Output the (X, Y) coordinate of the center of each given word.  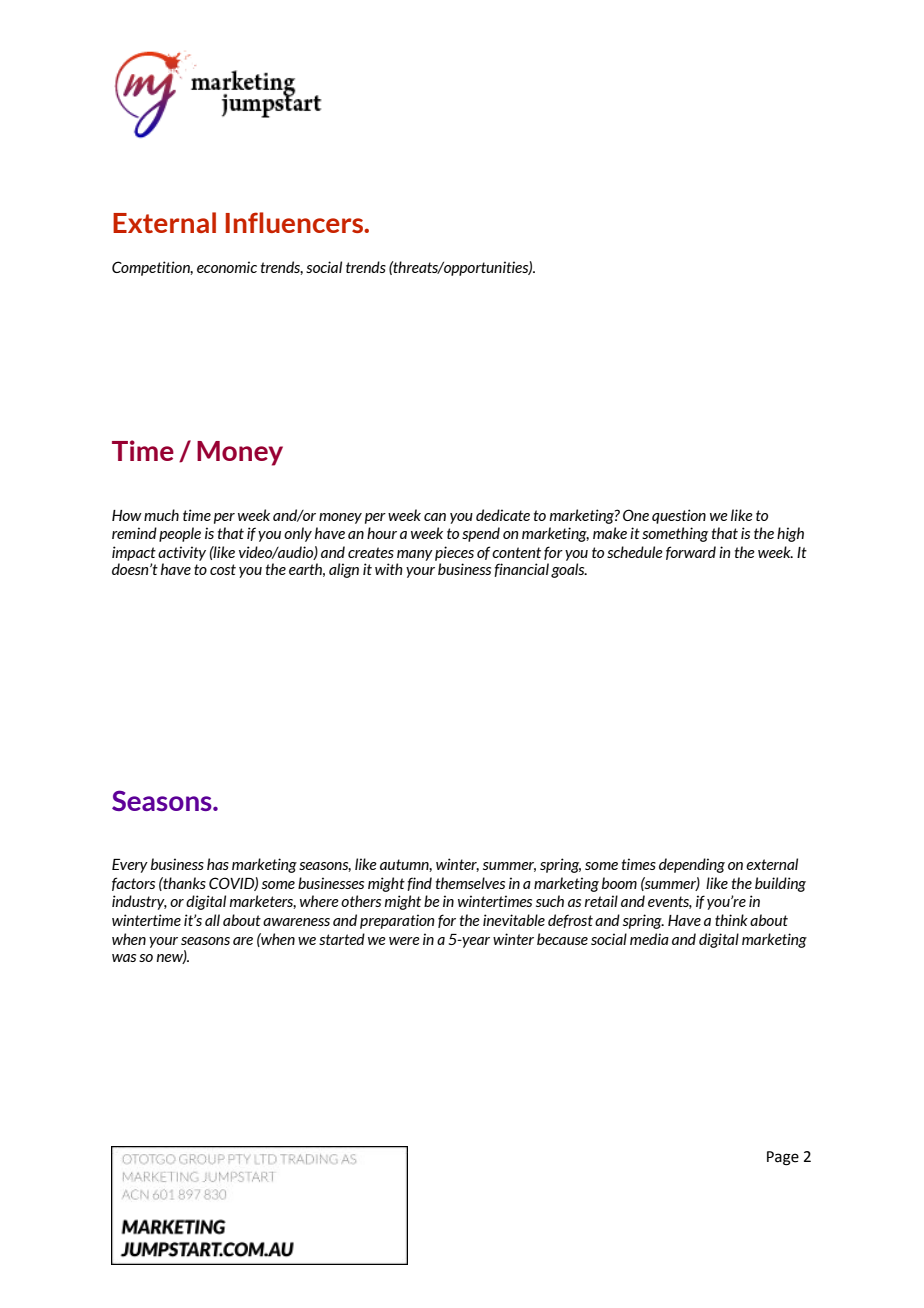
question (679, 516)
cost (223, 569)
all (212, 920)
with (389, 569)
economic (227, 267)
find (419, 884)
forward (691, 553)
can (435, 517)
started (342, 939)
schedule (635, 552)
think (731, 920)
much (161, 515)
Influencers (295, 222)
